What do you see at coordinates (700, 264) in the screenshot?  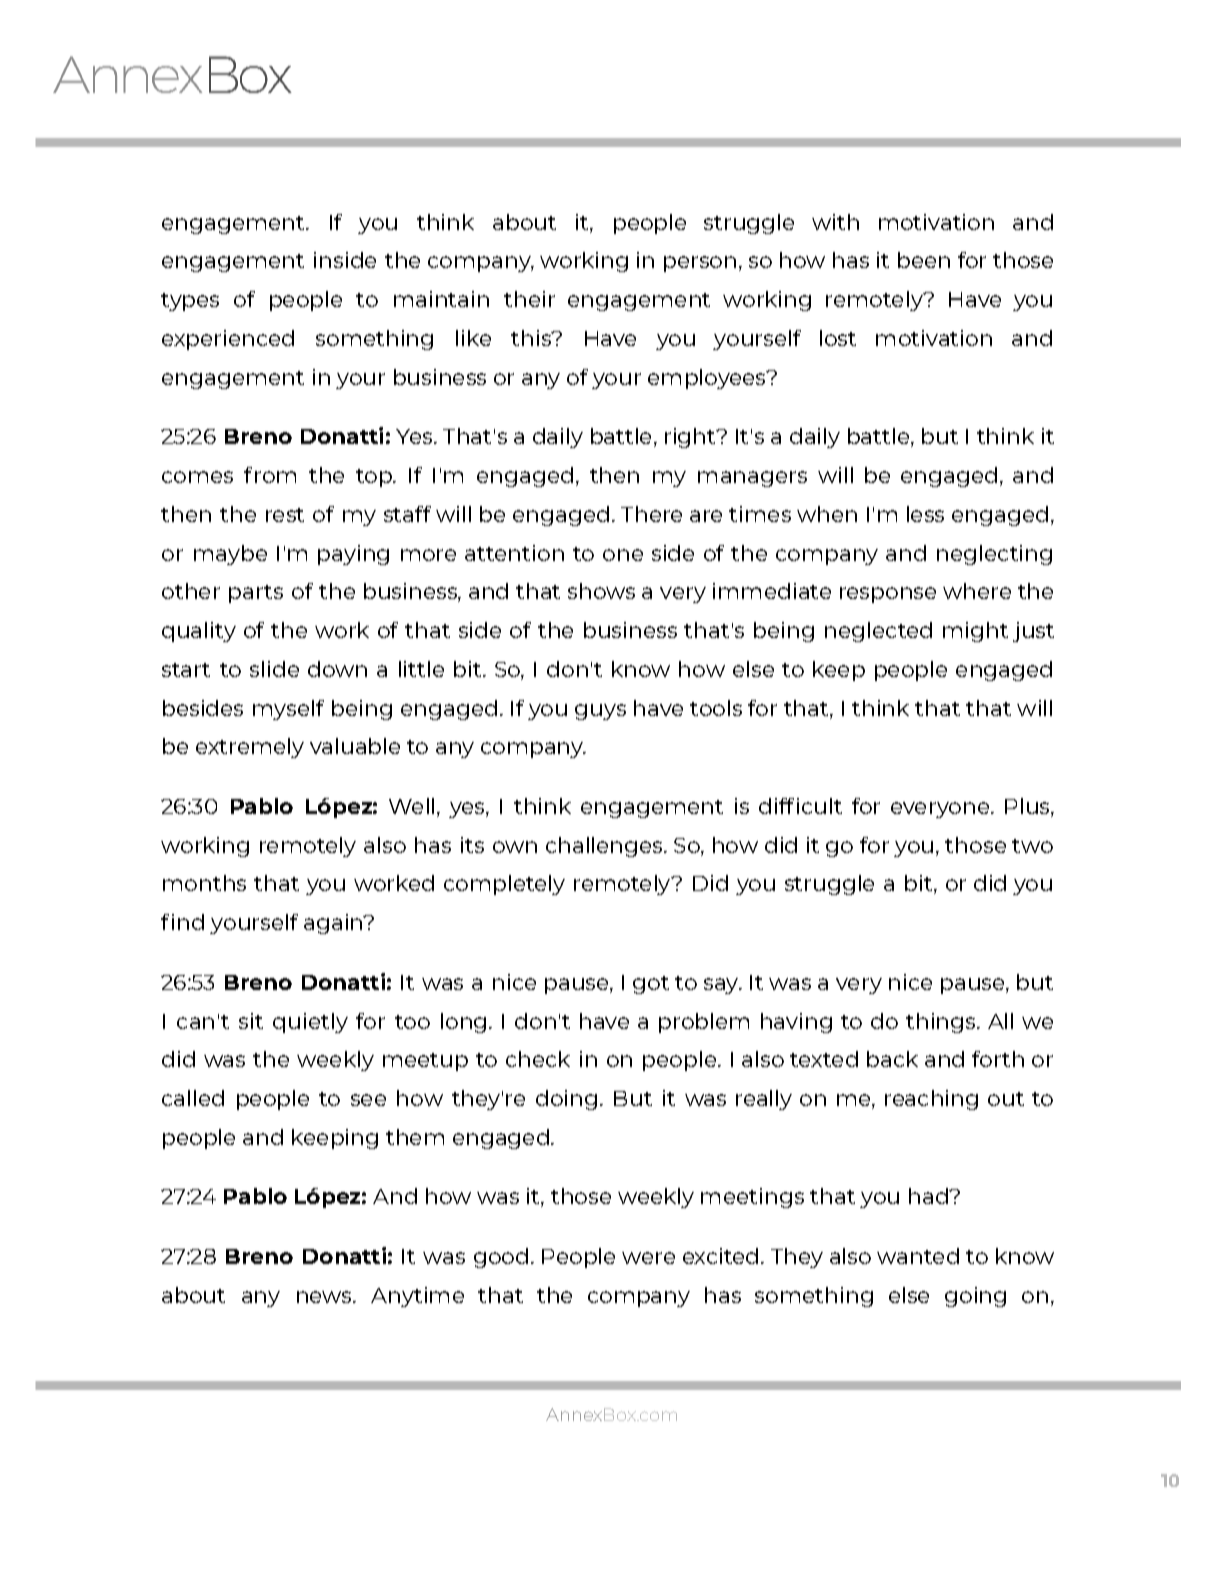 I see `person` at bounding box center [700, 264].
